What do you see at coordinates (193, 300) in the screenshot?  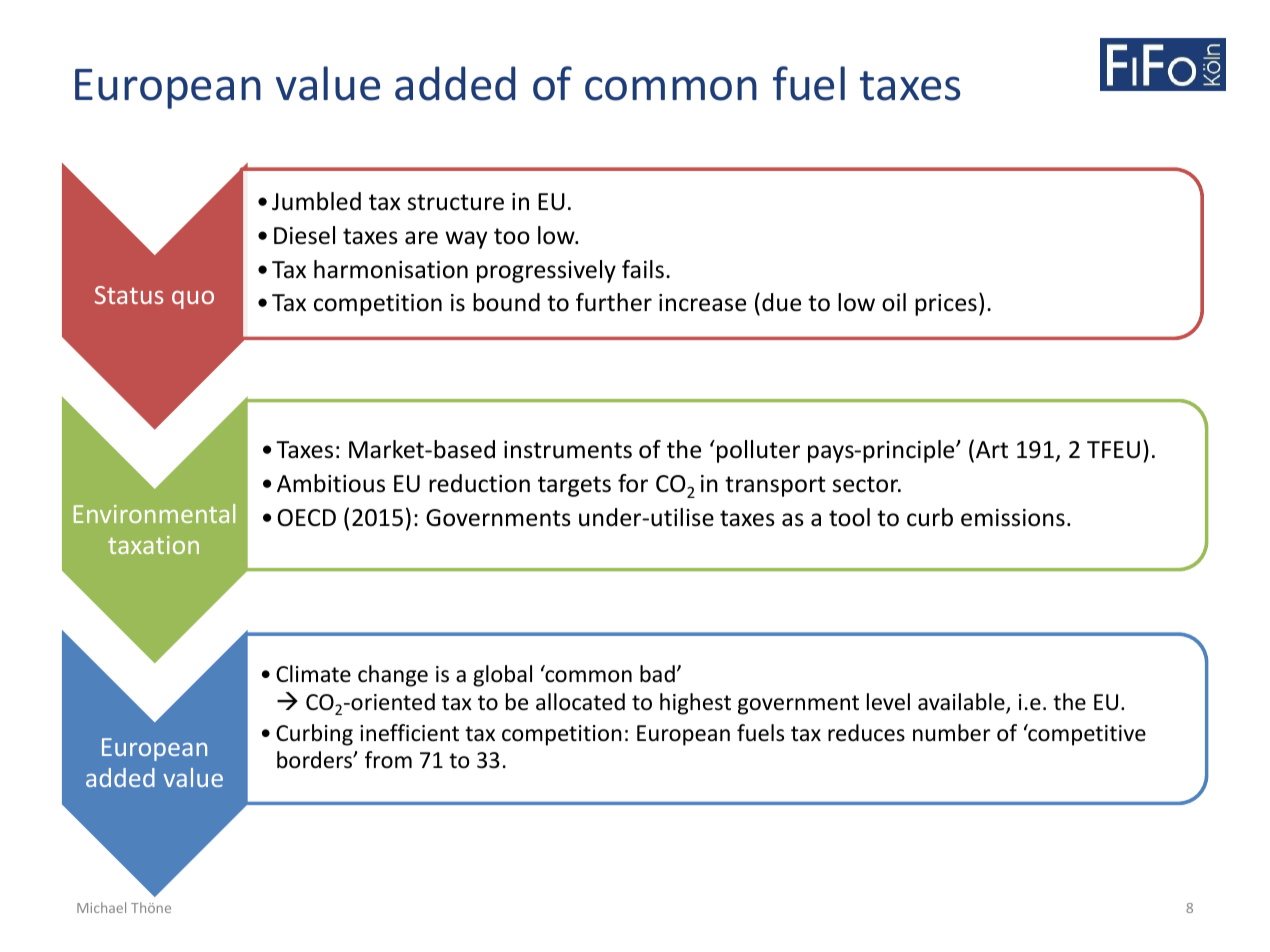 I see `quo` at bounding box center [193, 300].
